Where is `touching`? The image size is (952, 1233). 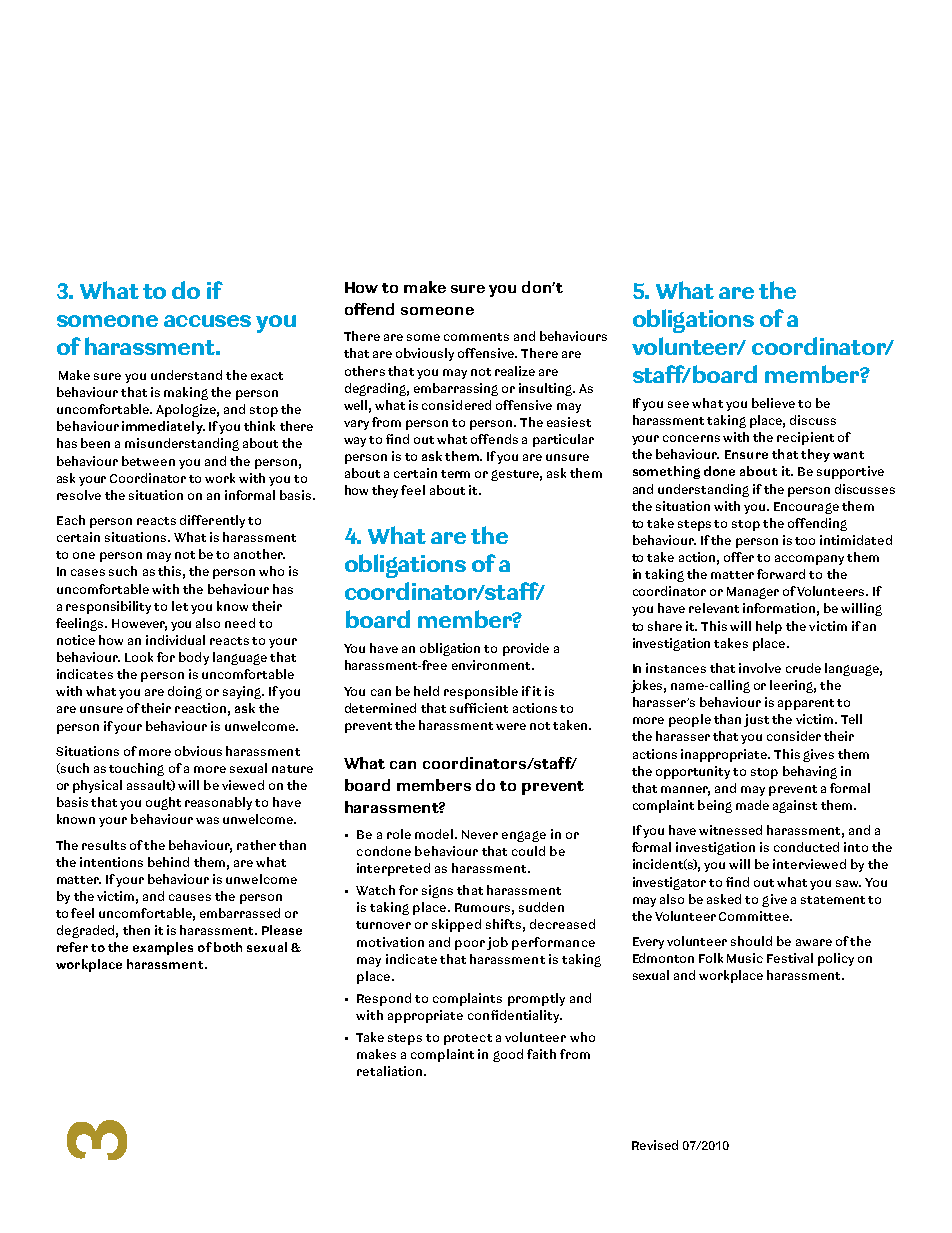
touching is located at coordinates (136, 769).
